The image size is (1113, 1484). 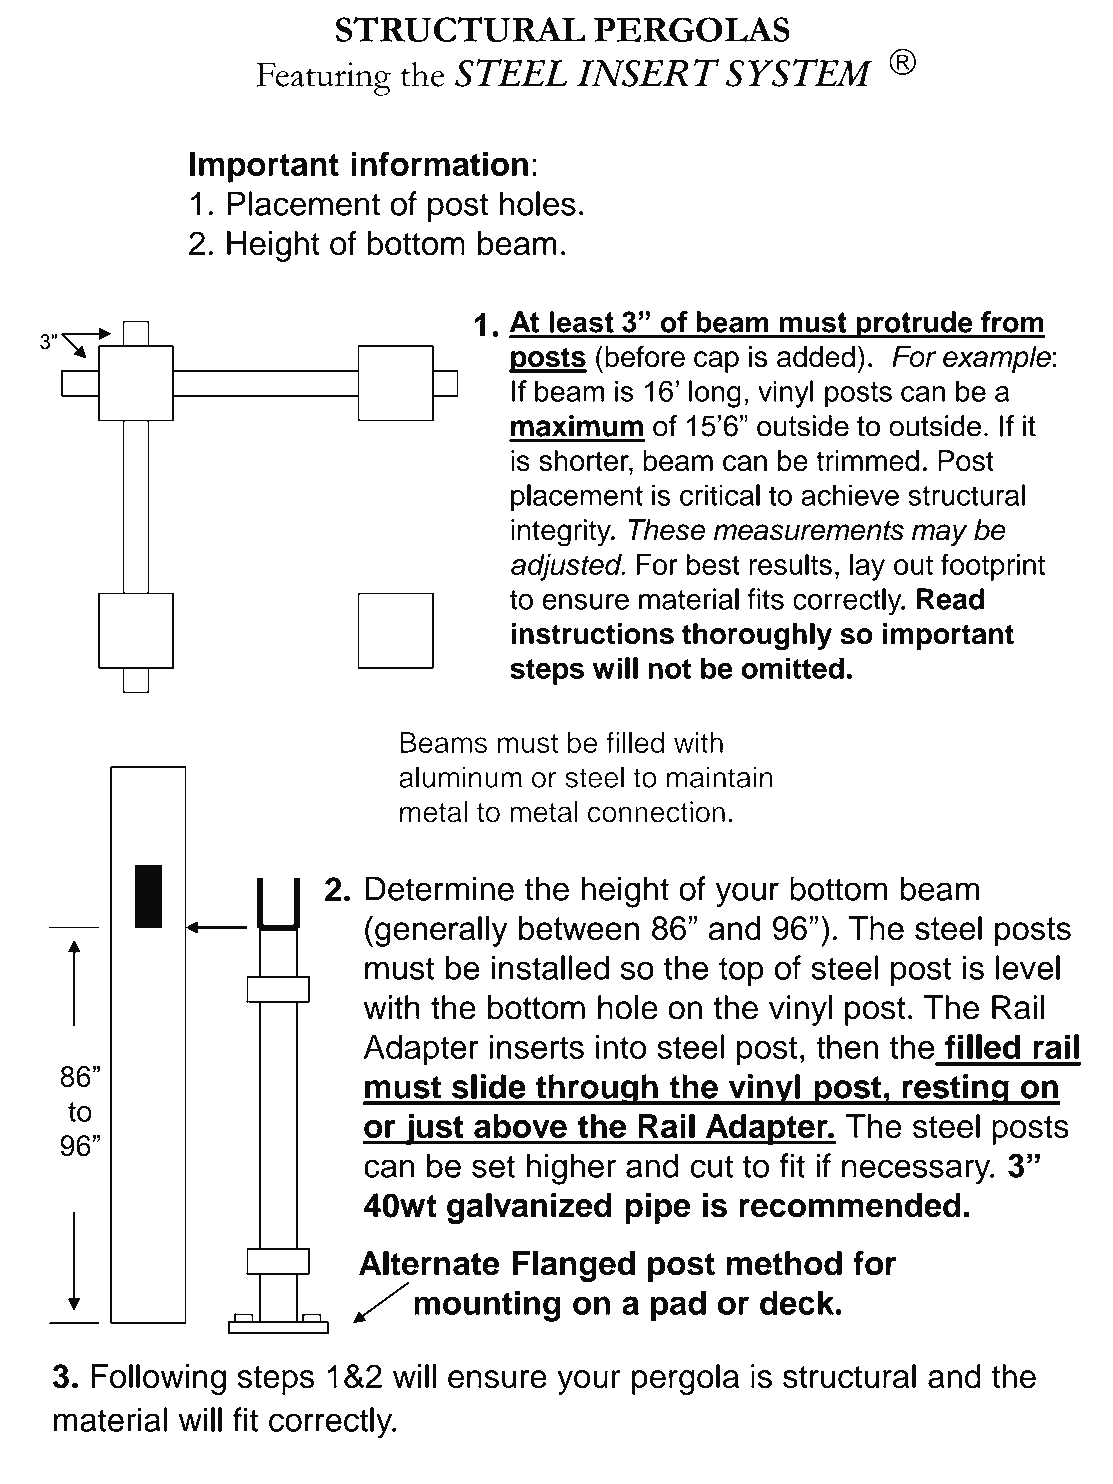 I want to click on then, so click(x=847, y=1047).
